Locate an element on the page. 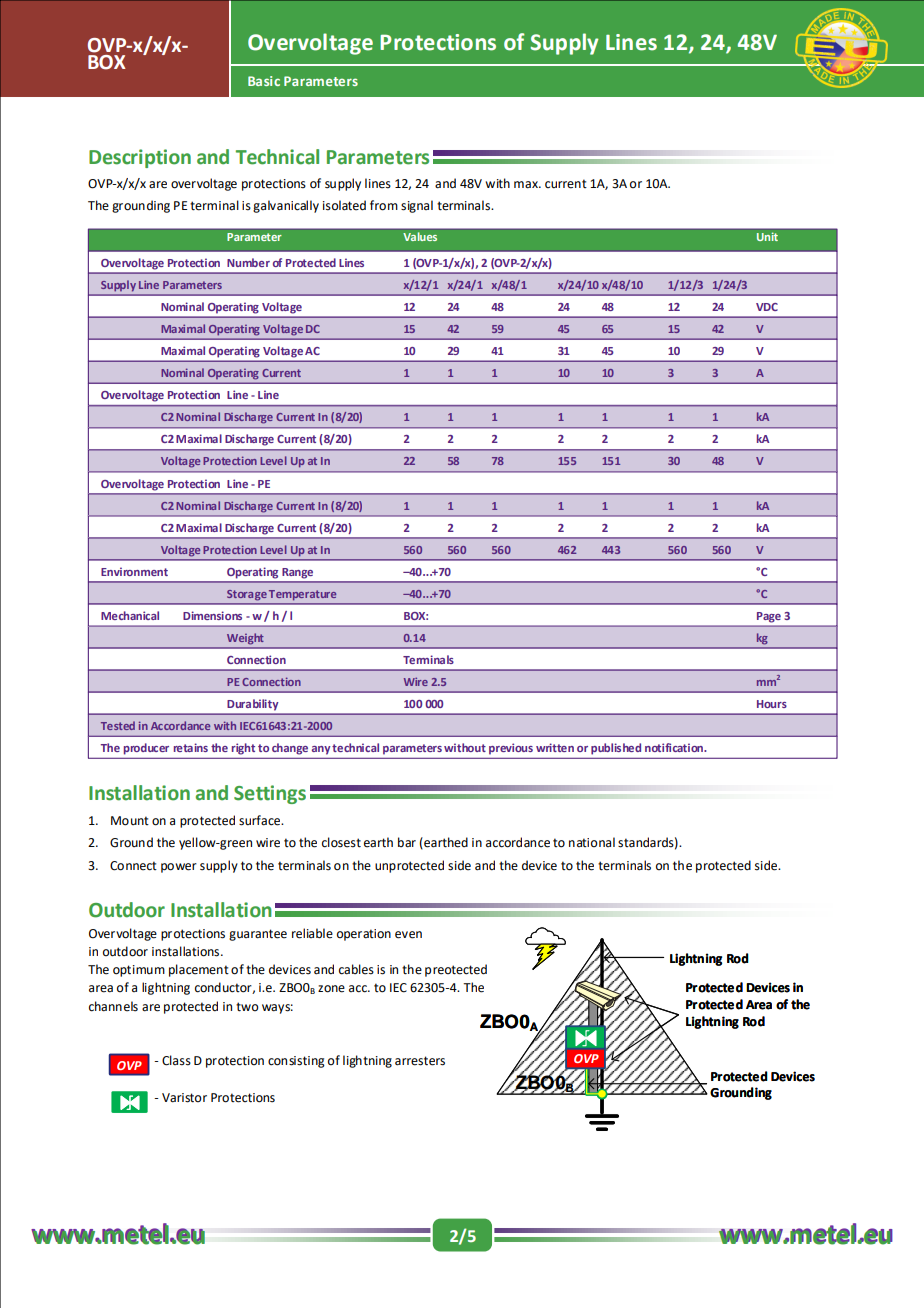 The image size is (924, 1308). Basic is located at coordinates (264, 81).
